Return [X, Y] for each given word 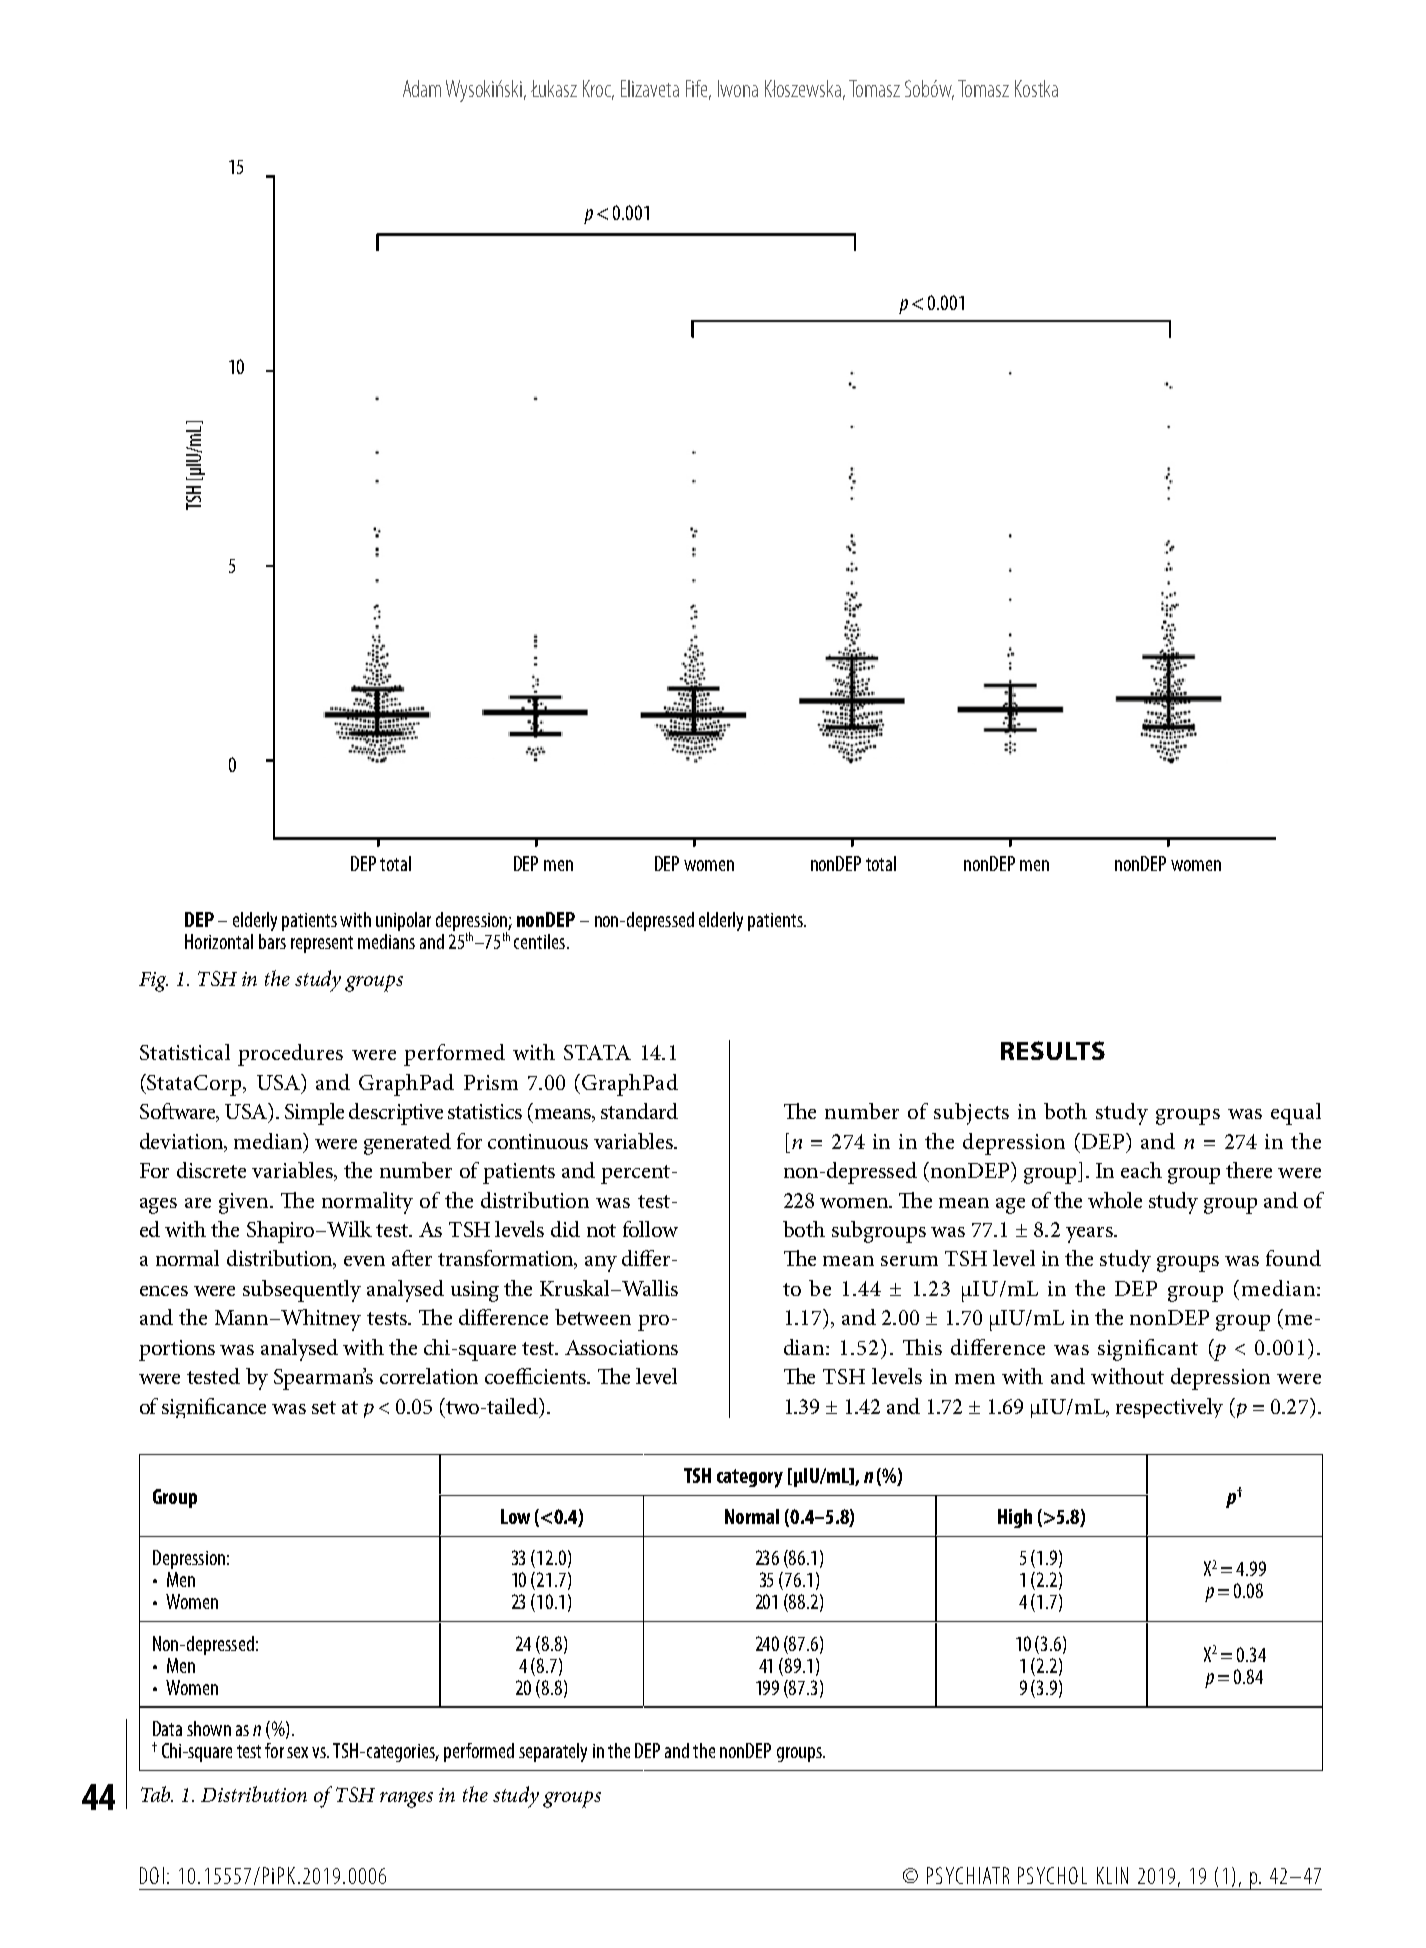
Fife [698, 89]
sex [297, 1752]
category [750, 1478]
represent [322, 944]
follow [650, 1229]
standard [639, 1111]
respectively [1169, 1408]
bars [272, 941]
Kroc [598, 89]
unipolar [403, 921]
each [1141, 1170]
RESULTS [1053, 1050]
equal [1296, 1114]
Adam [422, 88]
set [324, 1407]
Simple [314, 1114]
